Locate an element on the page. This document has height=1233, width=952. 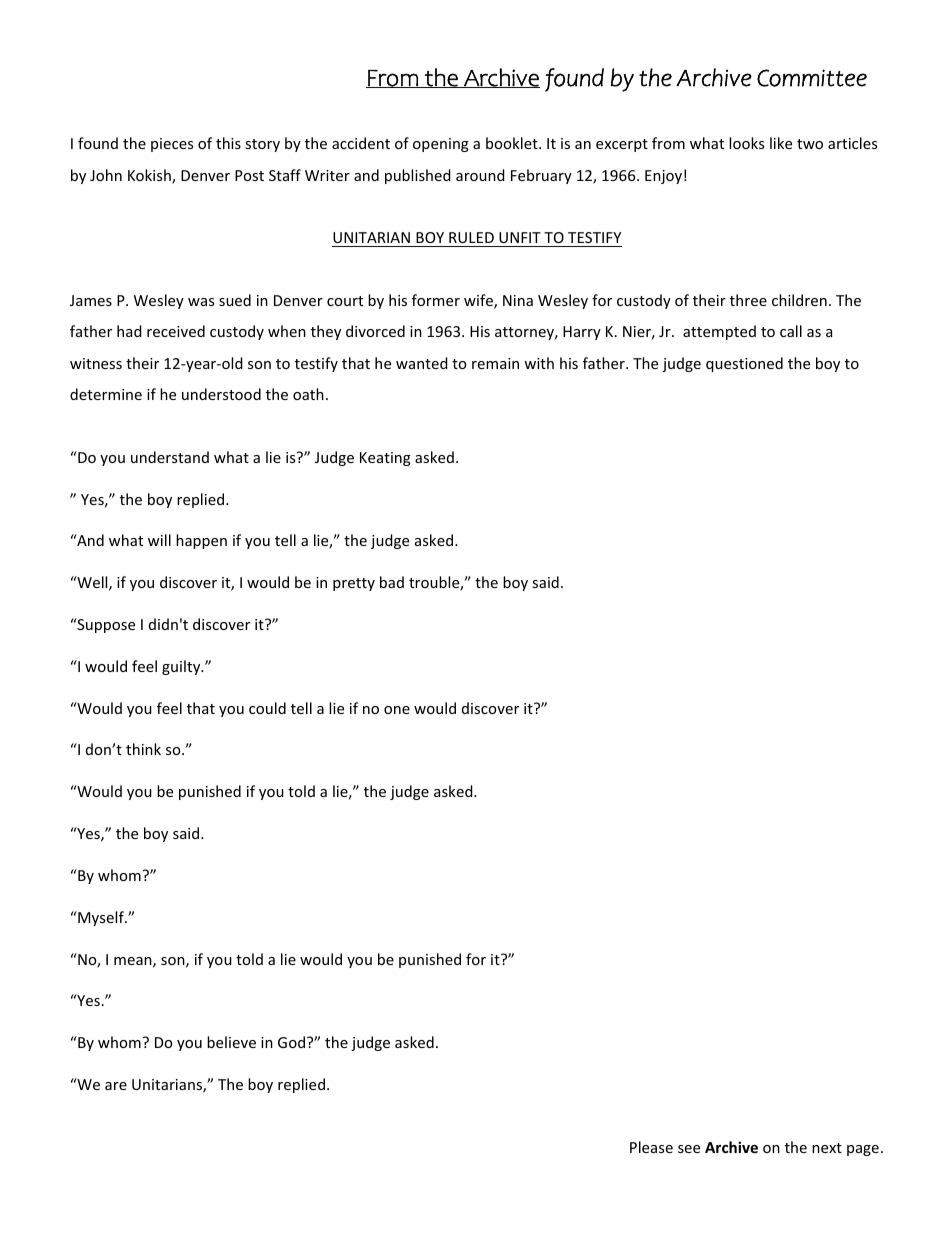
are is located at coordinates (116, 1086).
